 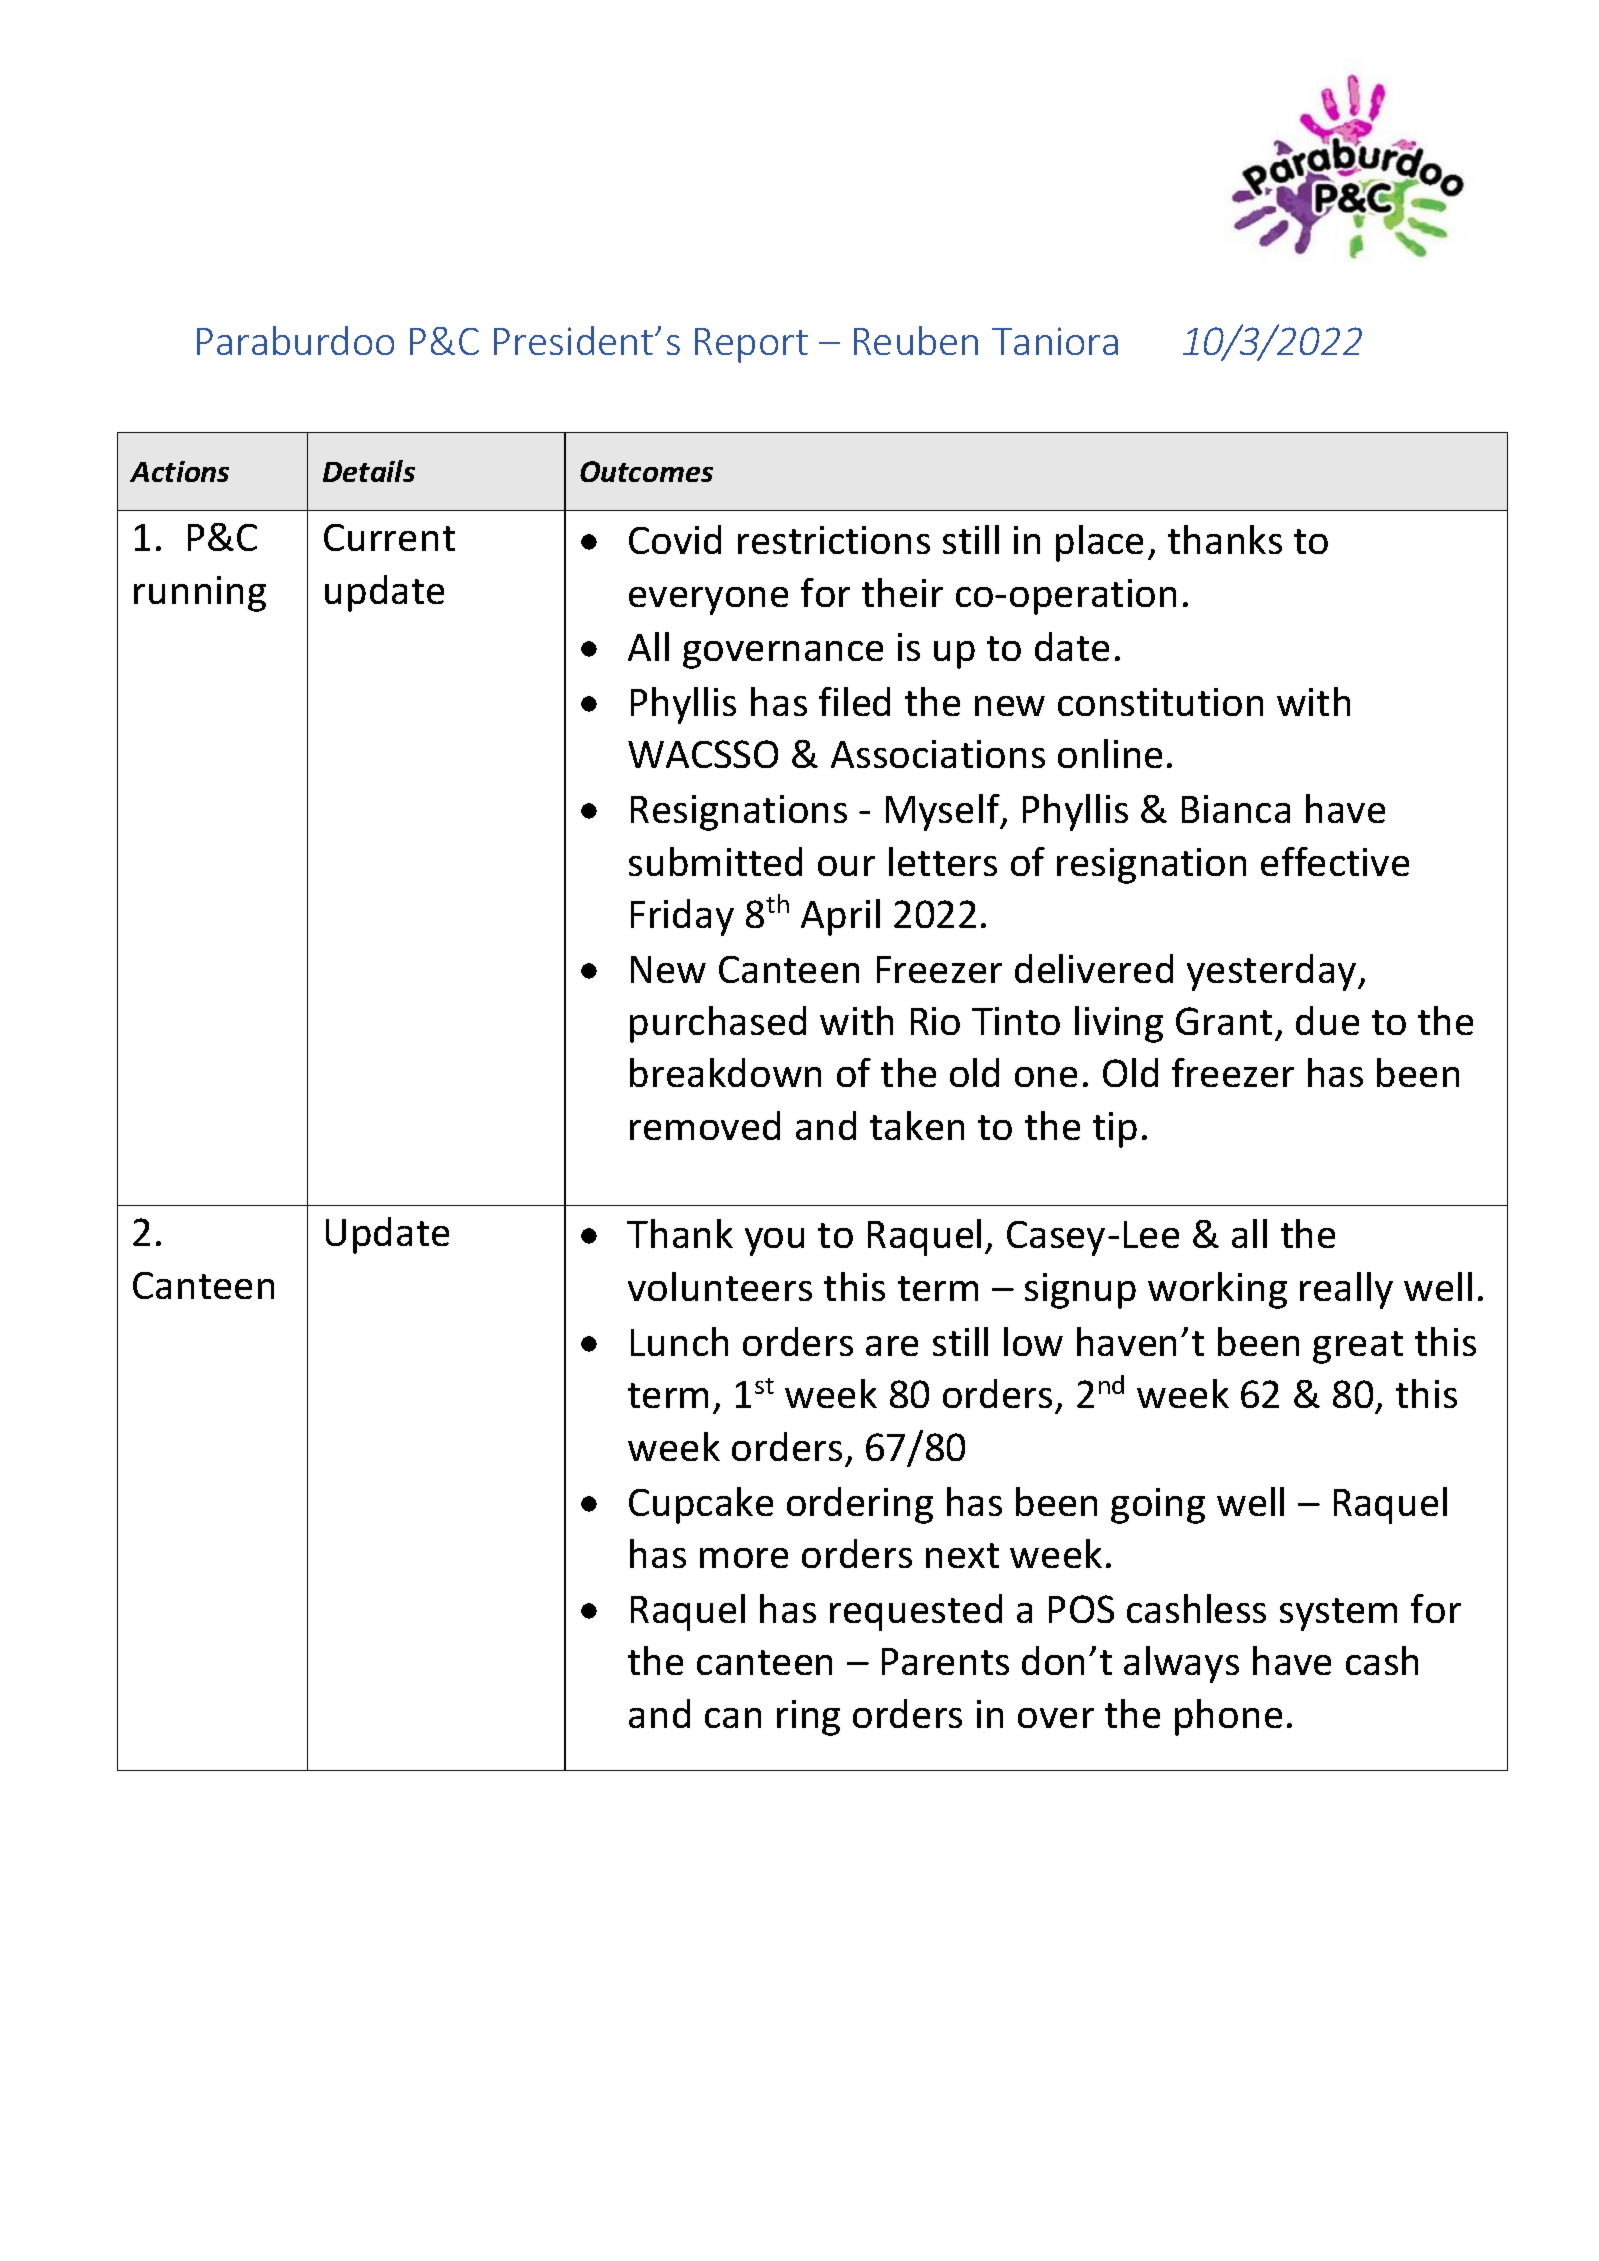 What do you see at coordinates (1224, 1021) in the document?
I see `Grant` at bounding box center [1224, 1021].
